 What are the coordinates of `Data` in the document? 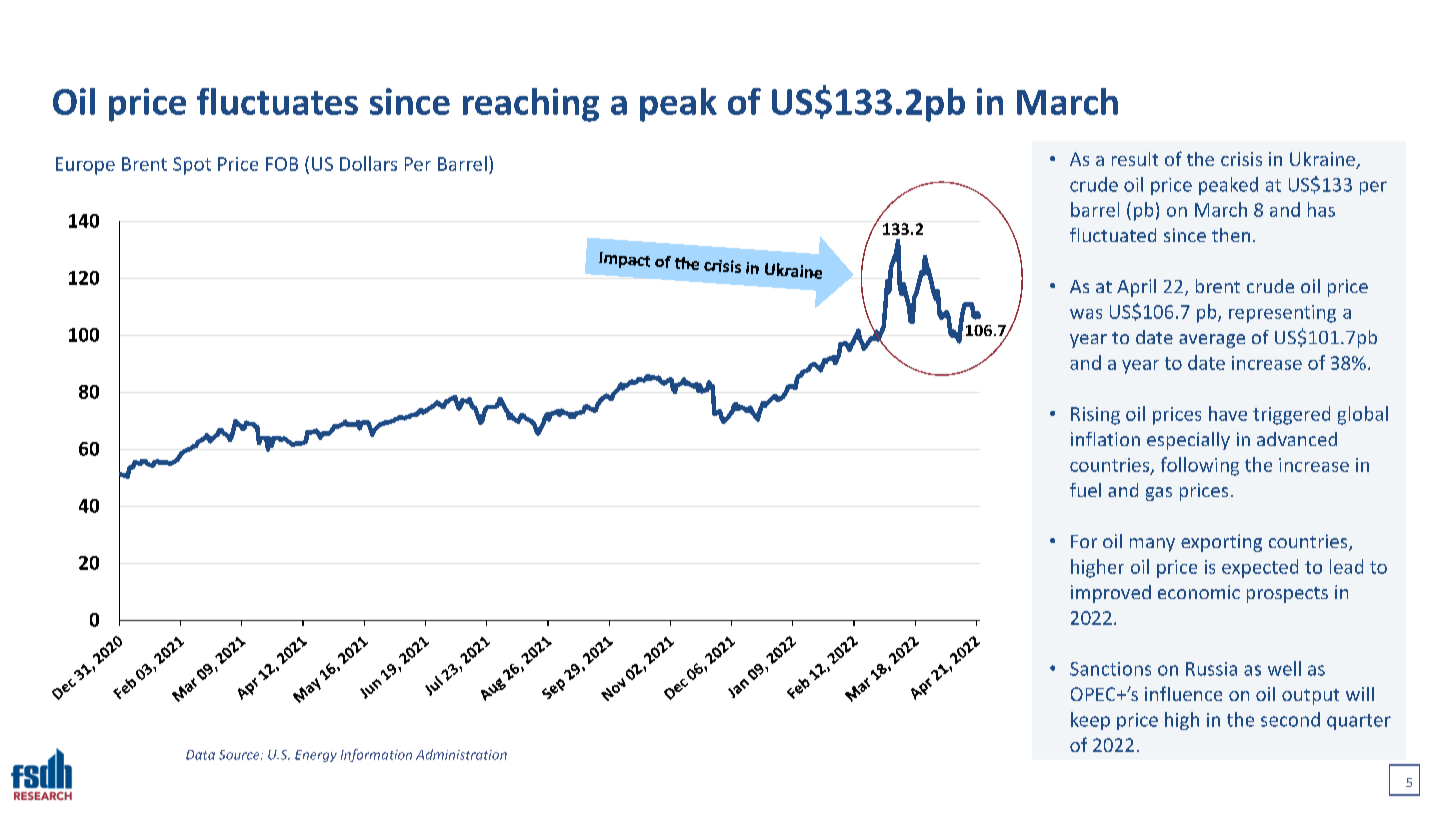 It's located at (200, 755).
